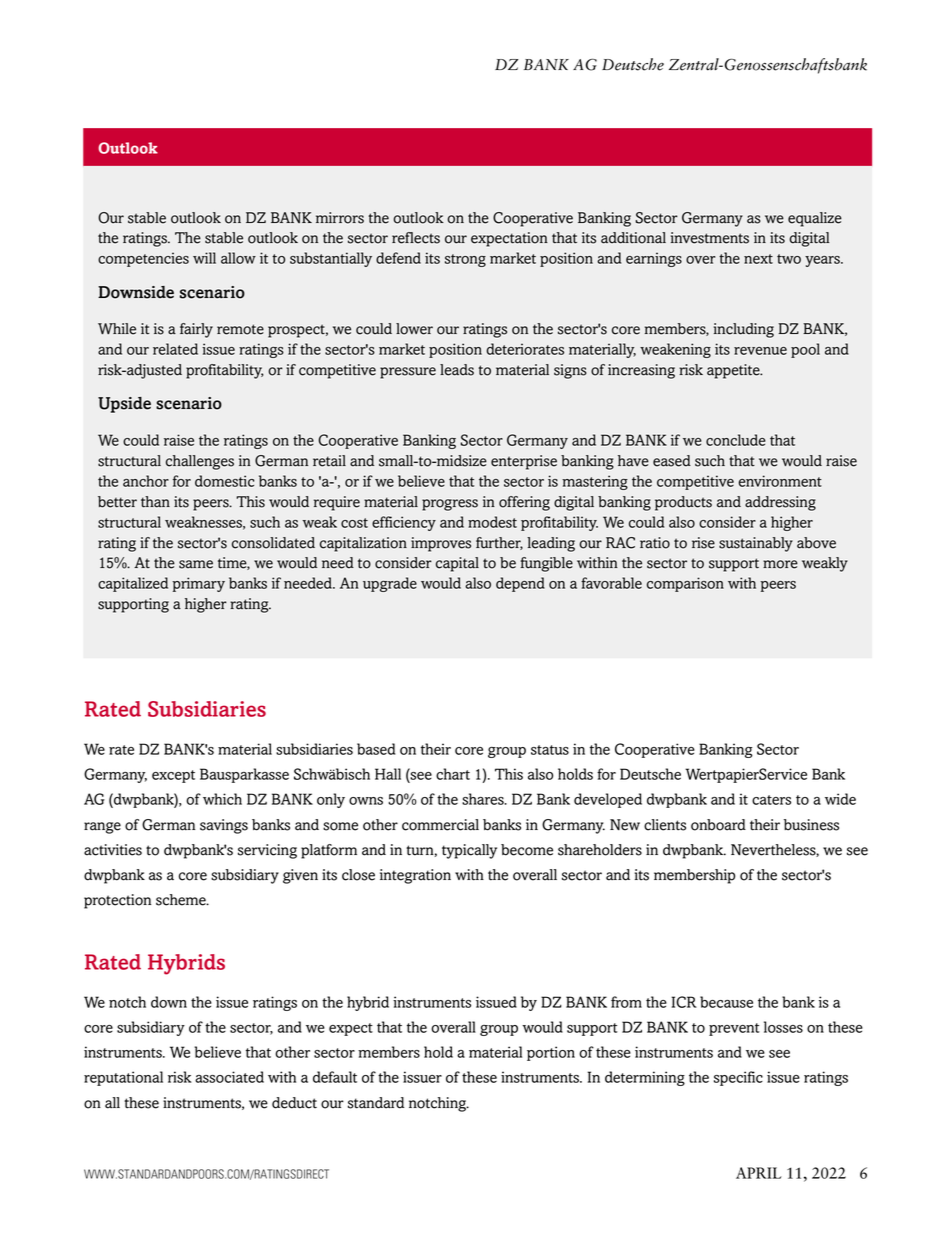 This screenshot has width=952, height=1233. I want to click on next, so click(758, 259).
